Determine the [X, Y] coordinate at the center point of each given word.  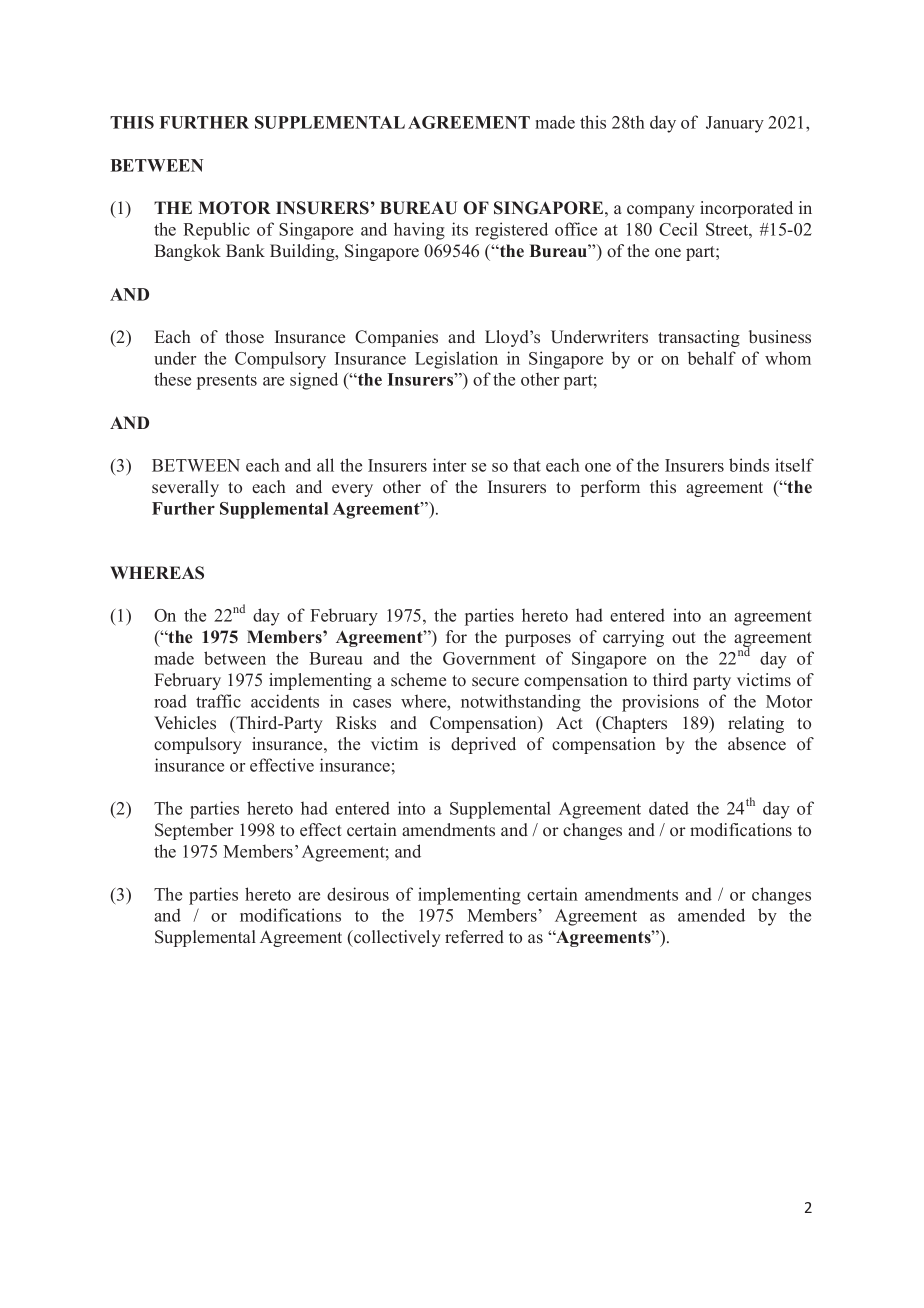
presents [227, 382]
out [684, 638]
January [735, 124]
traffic [218, 701]
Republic [216, 231]
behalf [712, 358]
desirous [358, 894]
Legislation [456, 360]
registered [511, 231]
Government [489, 658]
